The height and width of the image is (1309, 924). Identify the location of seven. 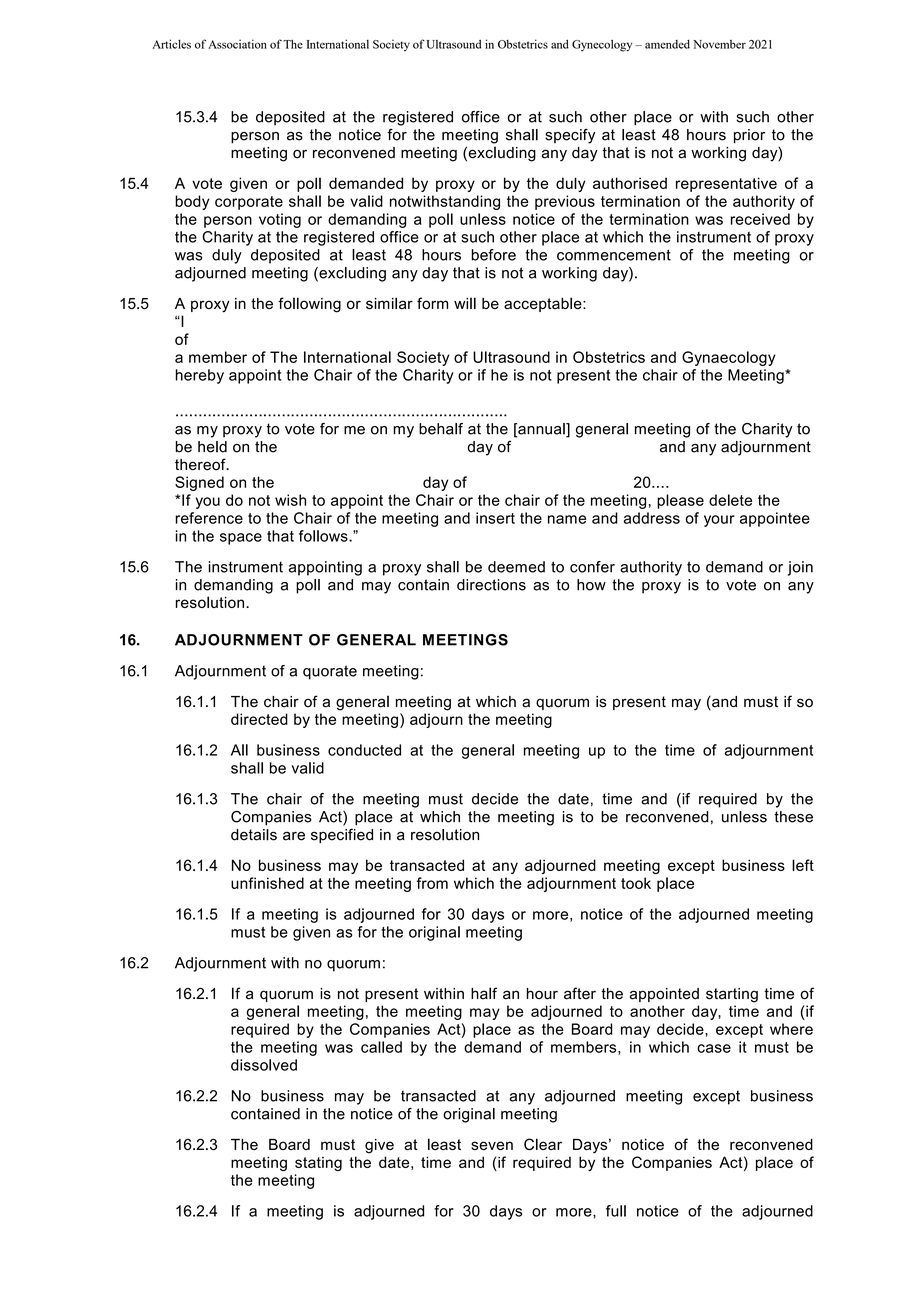
(492, 1145).
